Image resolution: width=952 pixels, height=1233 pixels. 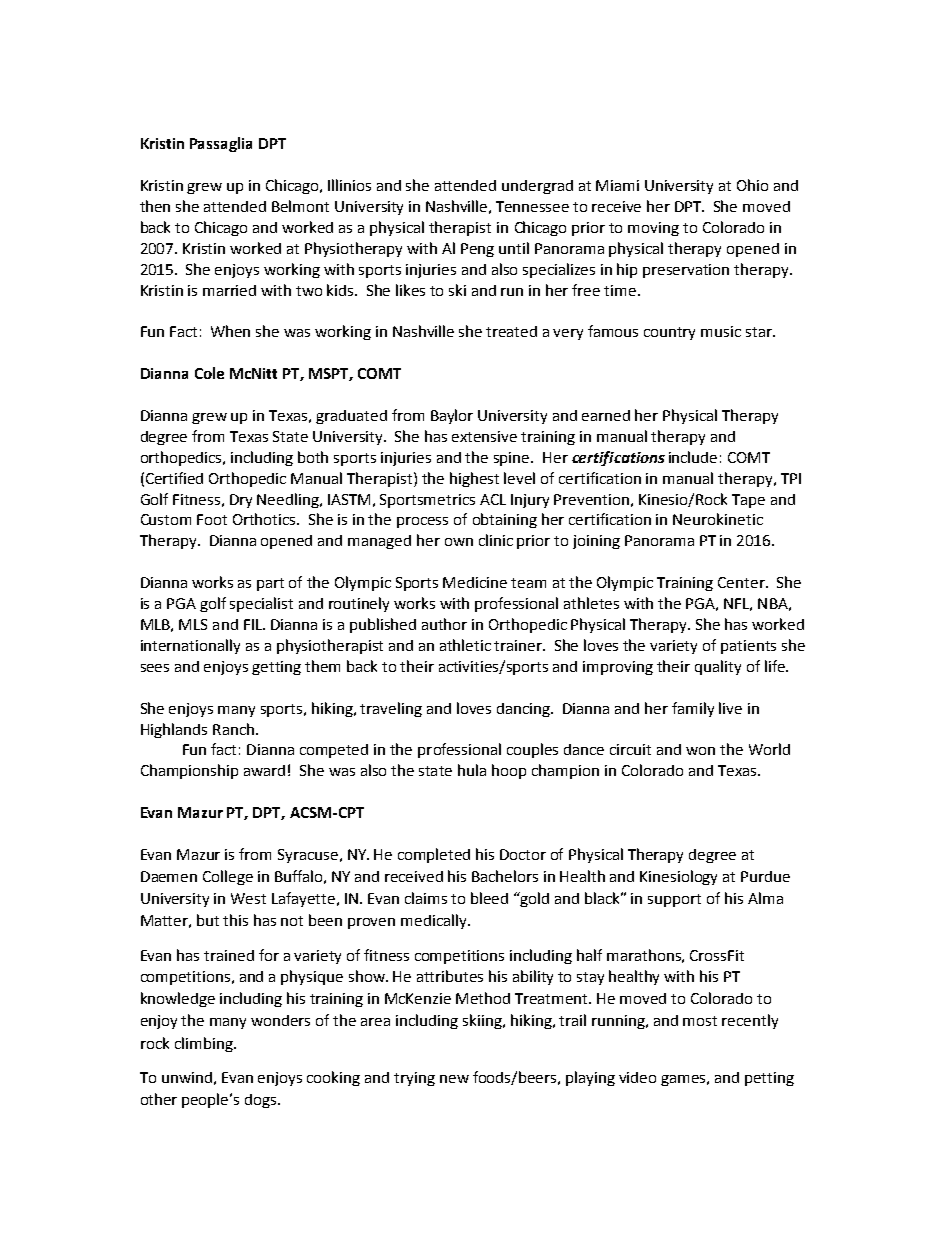 I want to click on Peng, so click(x=477, y=250).
